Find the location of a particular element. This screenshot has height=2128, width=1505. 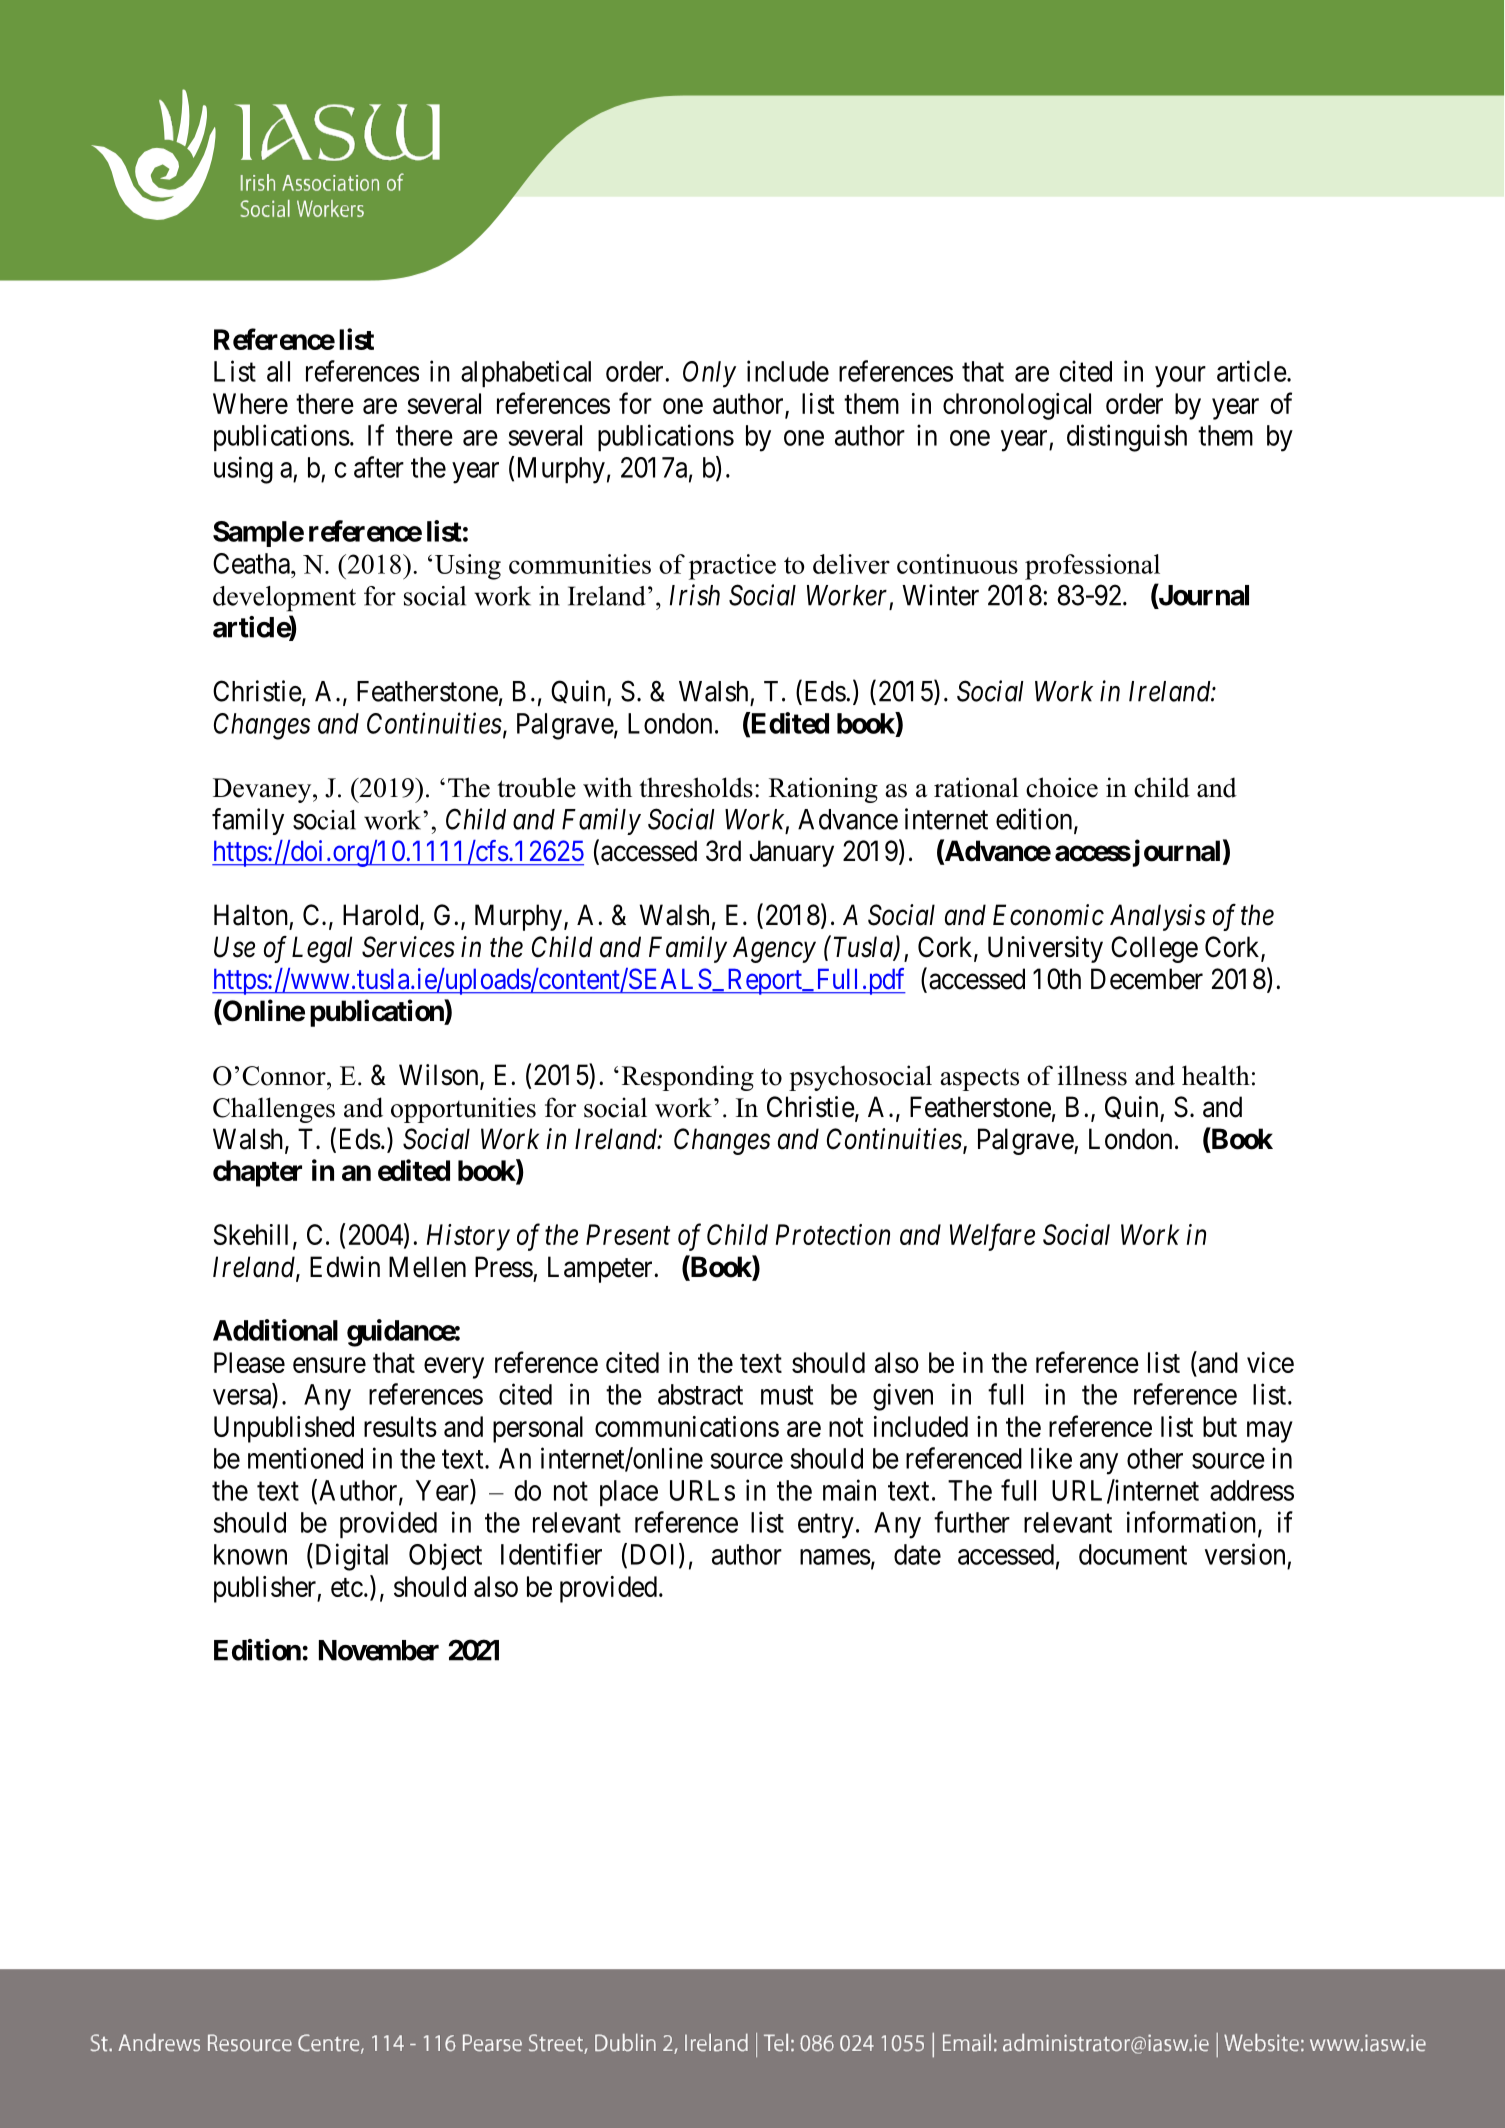

etc is located at coordinates (347, 1587).
